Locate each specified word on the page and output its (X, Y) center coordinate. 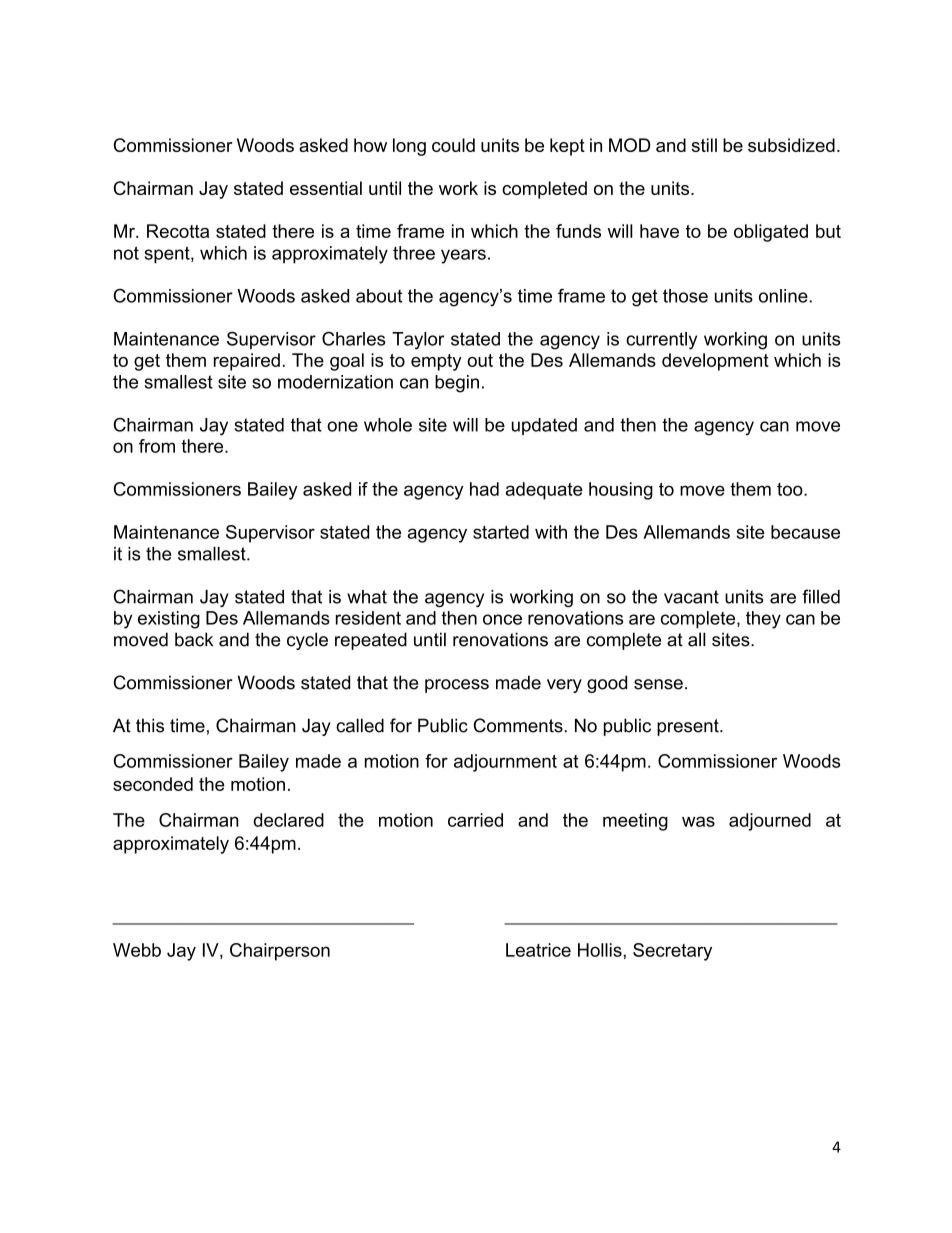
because (805, 532)
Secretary (672, 952)
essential (326, 188)
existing (169, 620)
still (704, 145)
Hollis (601, 950)
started (501, 532)
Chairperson (280, 952)
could (453, 145)
